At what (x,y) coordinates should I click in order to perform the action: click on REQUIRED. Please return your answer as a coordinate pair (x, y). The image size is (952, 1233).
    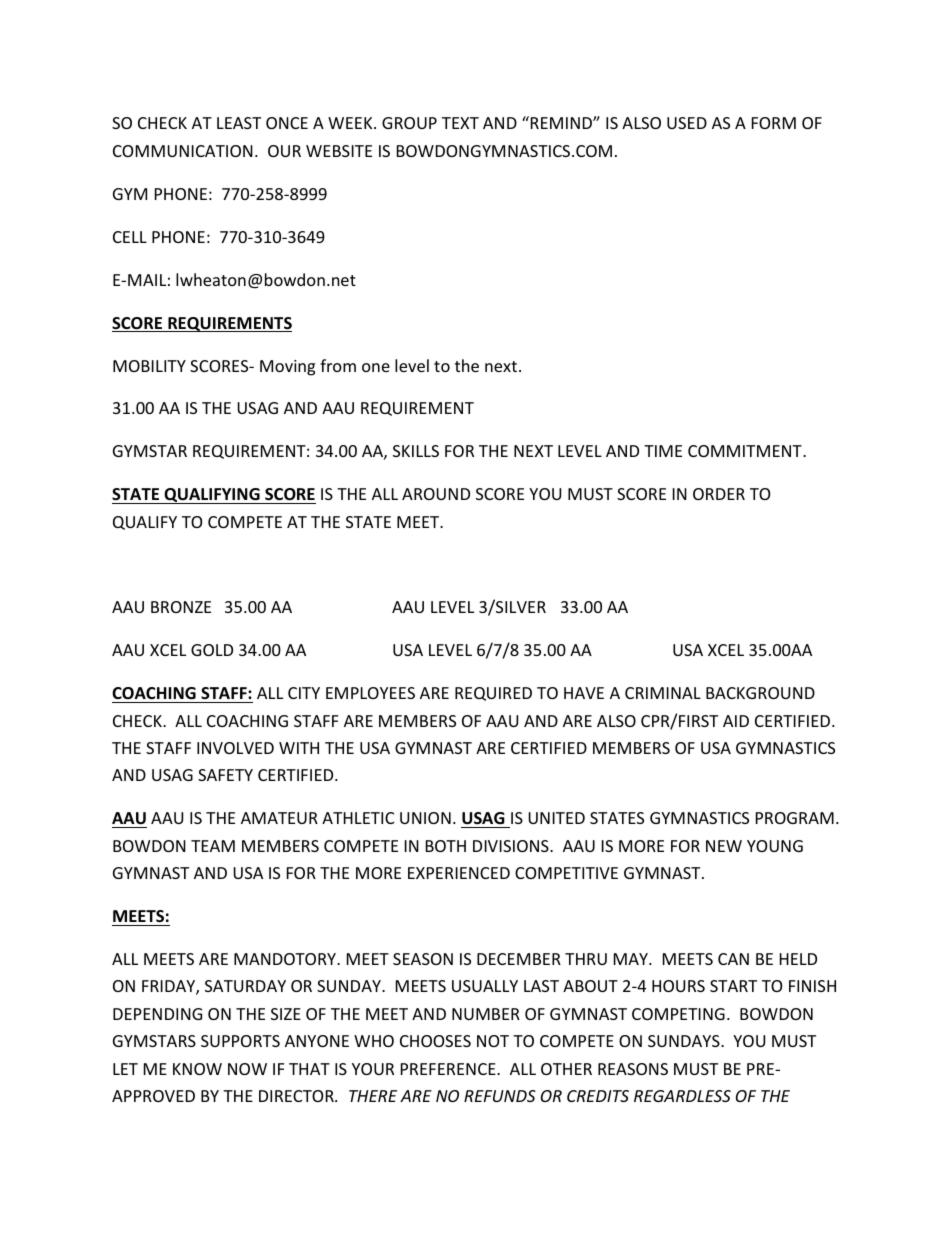
    Looking at the image, I should click on (493, 694).
